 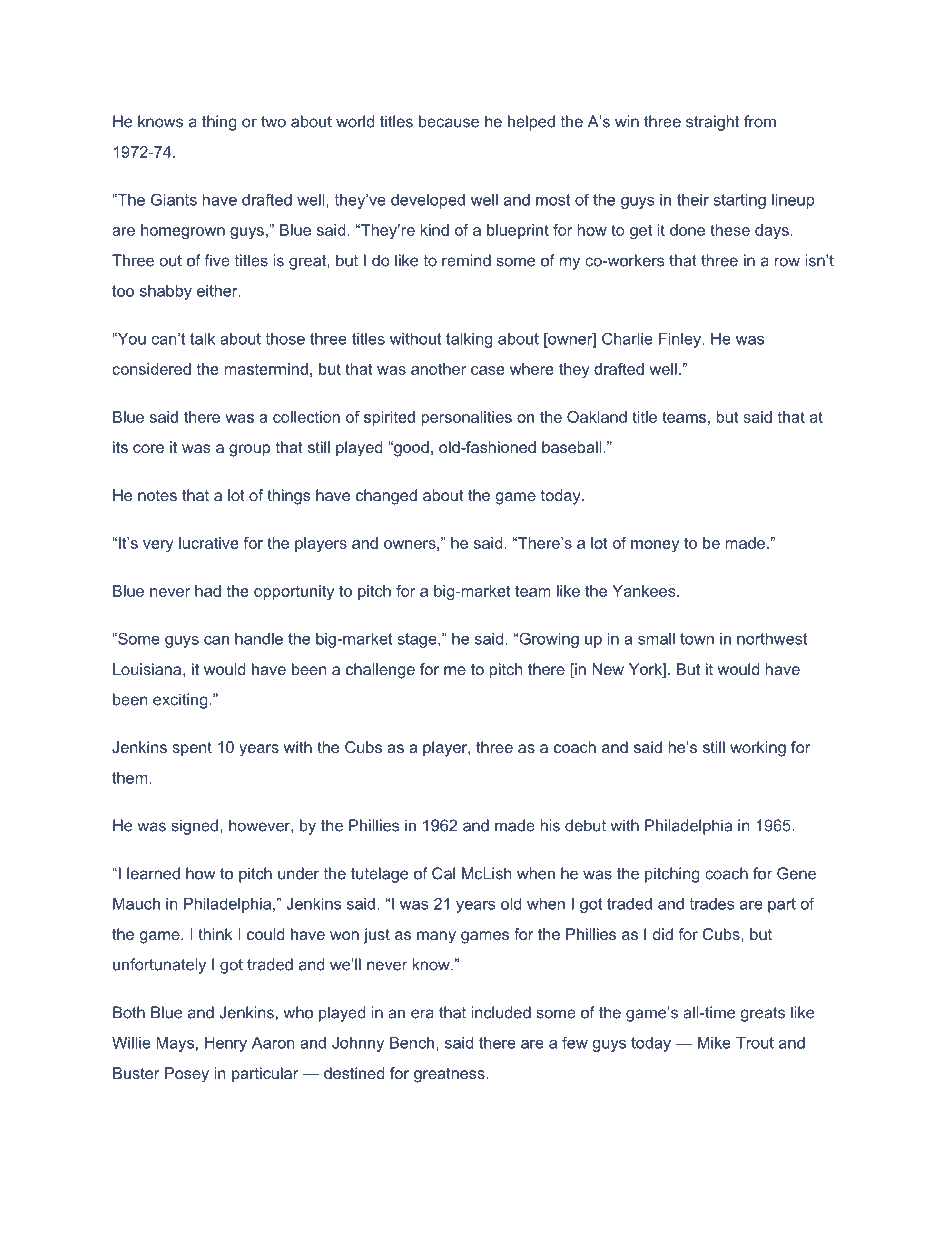 I want to click on Bench, so click(x=412, y=1043).
